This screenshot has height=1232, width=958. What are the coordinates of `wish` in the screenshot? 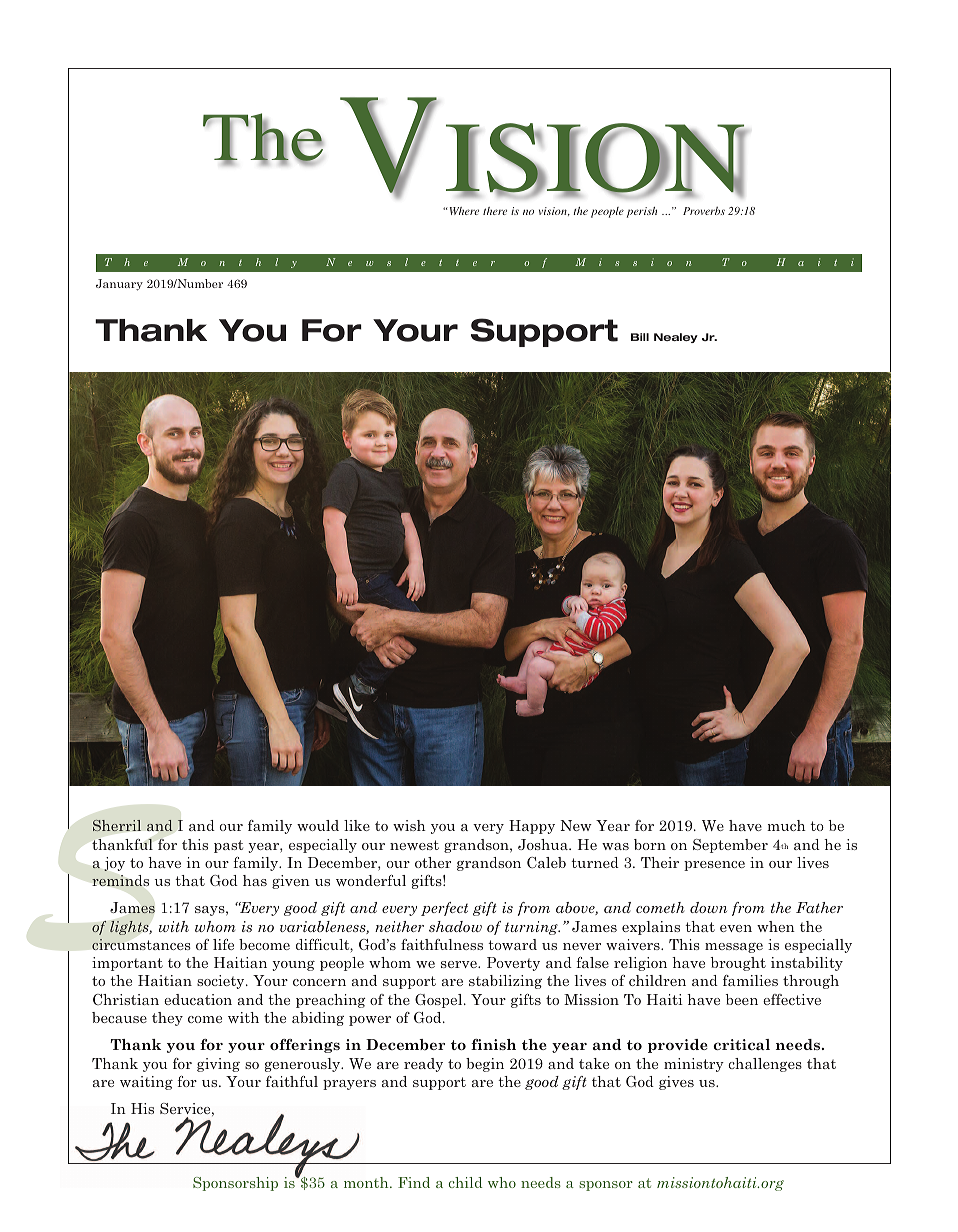 It's located at (409, 825).
